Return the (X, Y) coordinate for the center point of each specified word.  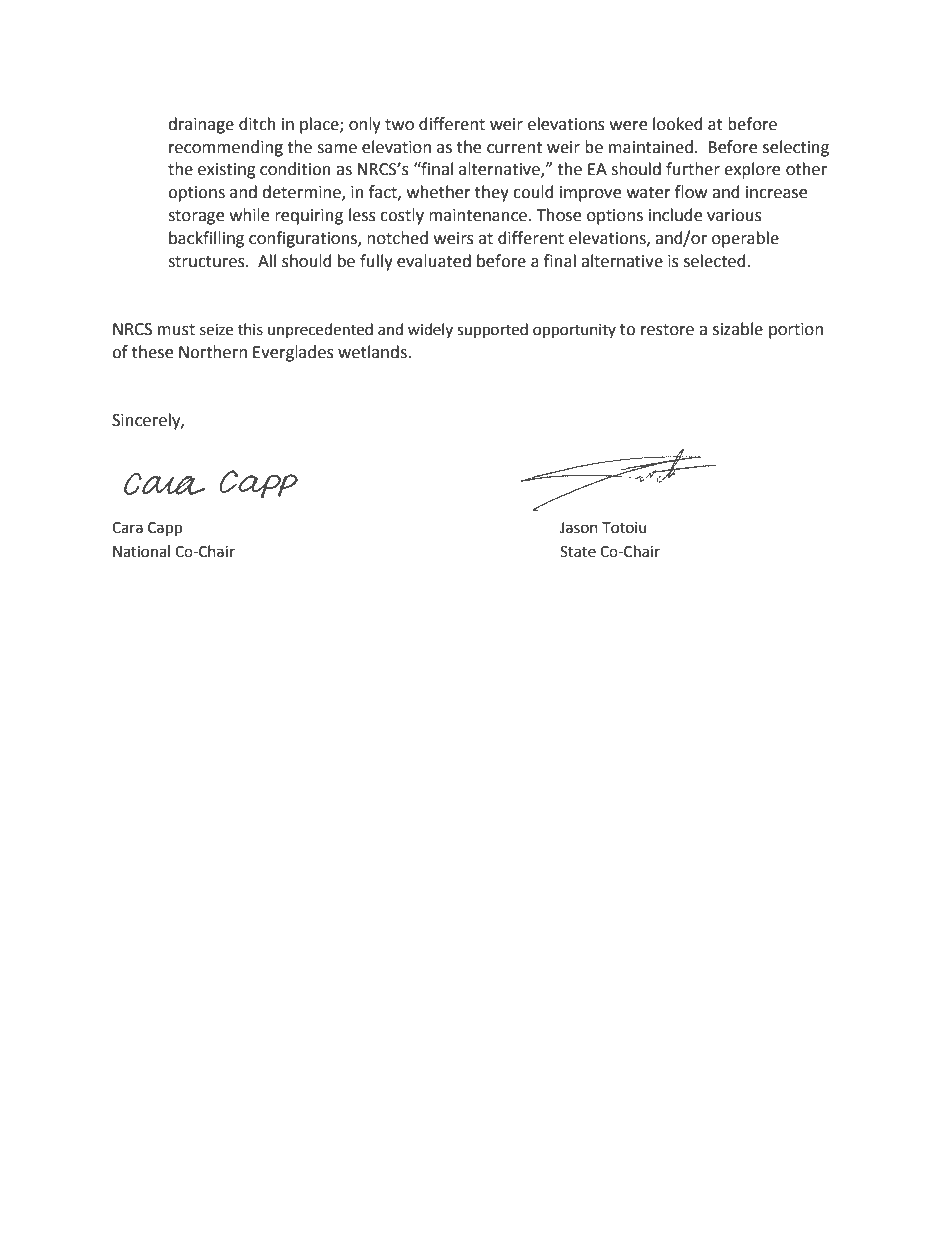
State (578, 552)
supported (492, 331)
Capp (165, 529)
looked (678, 124)
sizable (738, 329)
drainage (201, 125)
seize (216, 330)
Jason (579, 528)
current (514, 148)
